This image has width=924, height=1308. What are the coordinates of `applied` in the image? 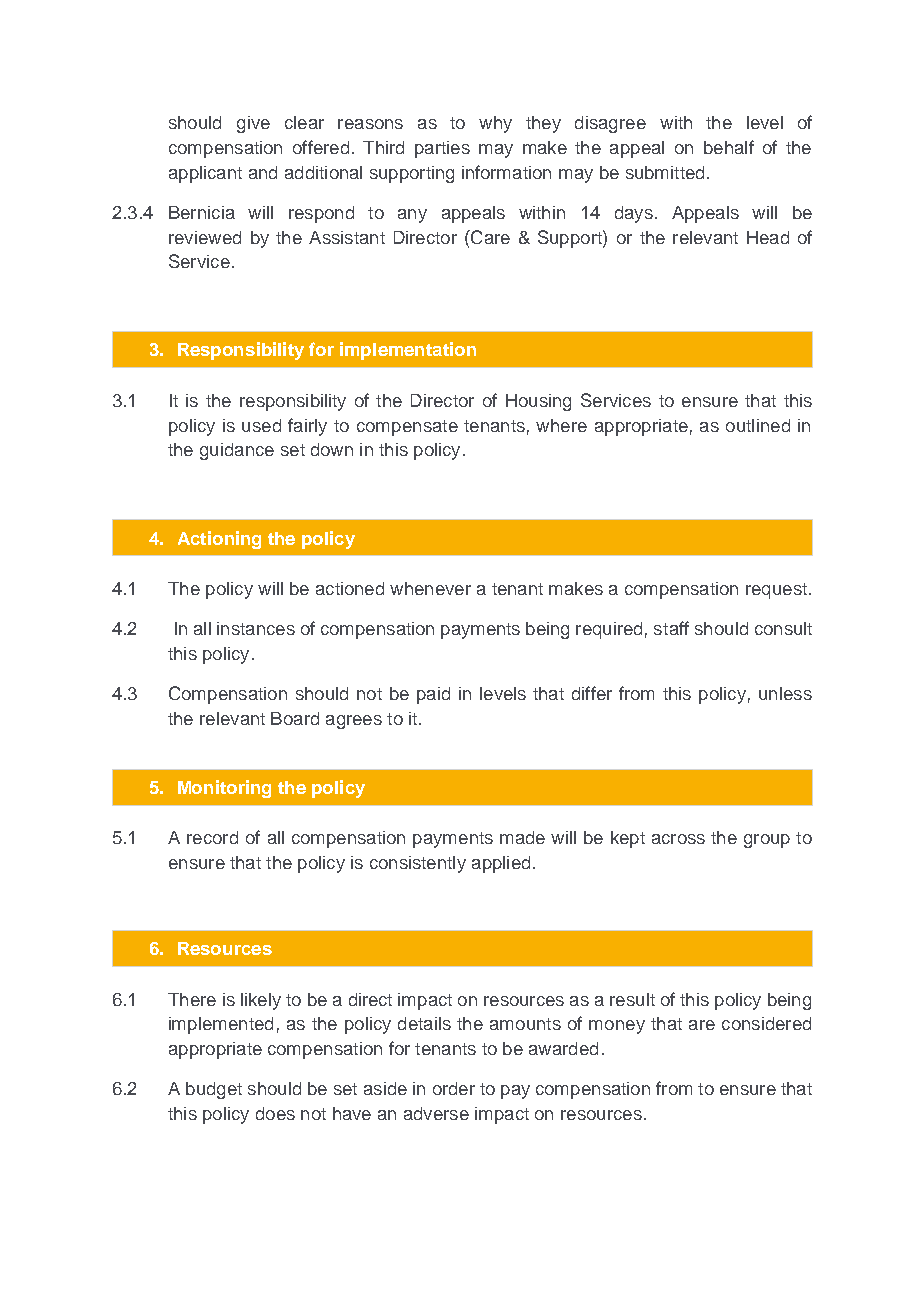 It's located at (501, 864).
